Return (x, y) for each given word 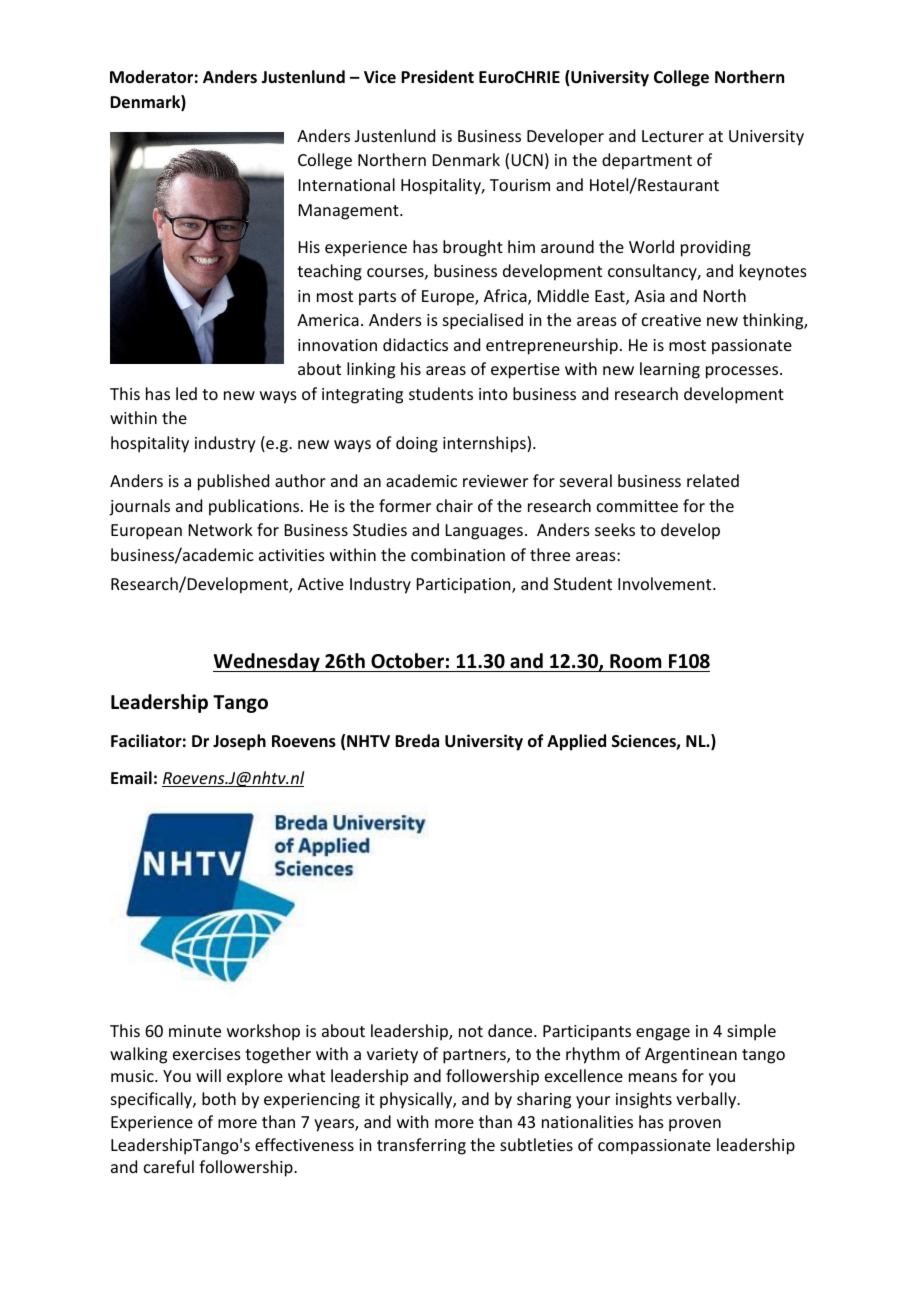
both (219, 1098)
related (713, 480)
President (437, 77)
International (347, 184)
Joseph (239, 742)
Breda (417, 741)
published (233, 482)
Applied (576, 742)
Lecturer (673, 136)
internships (485, 444)
